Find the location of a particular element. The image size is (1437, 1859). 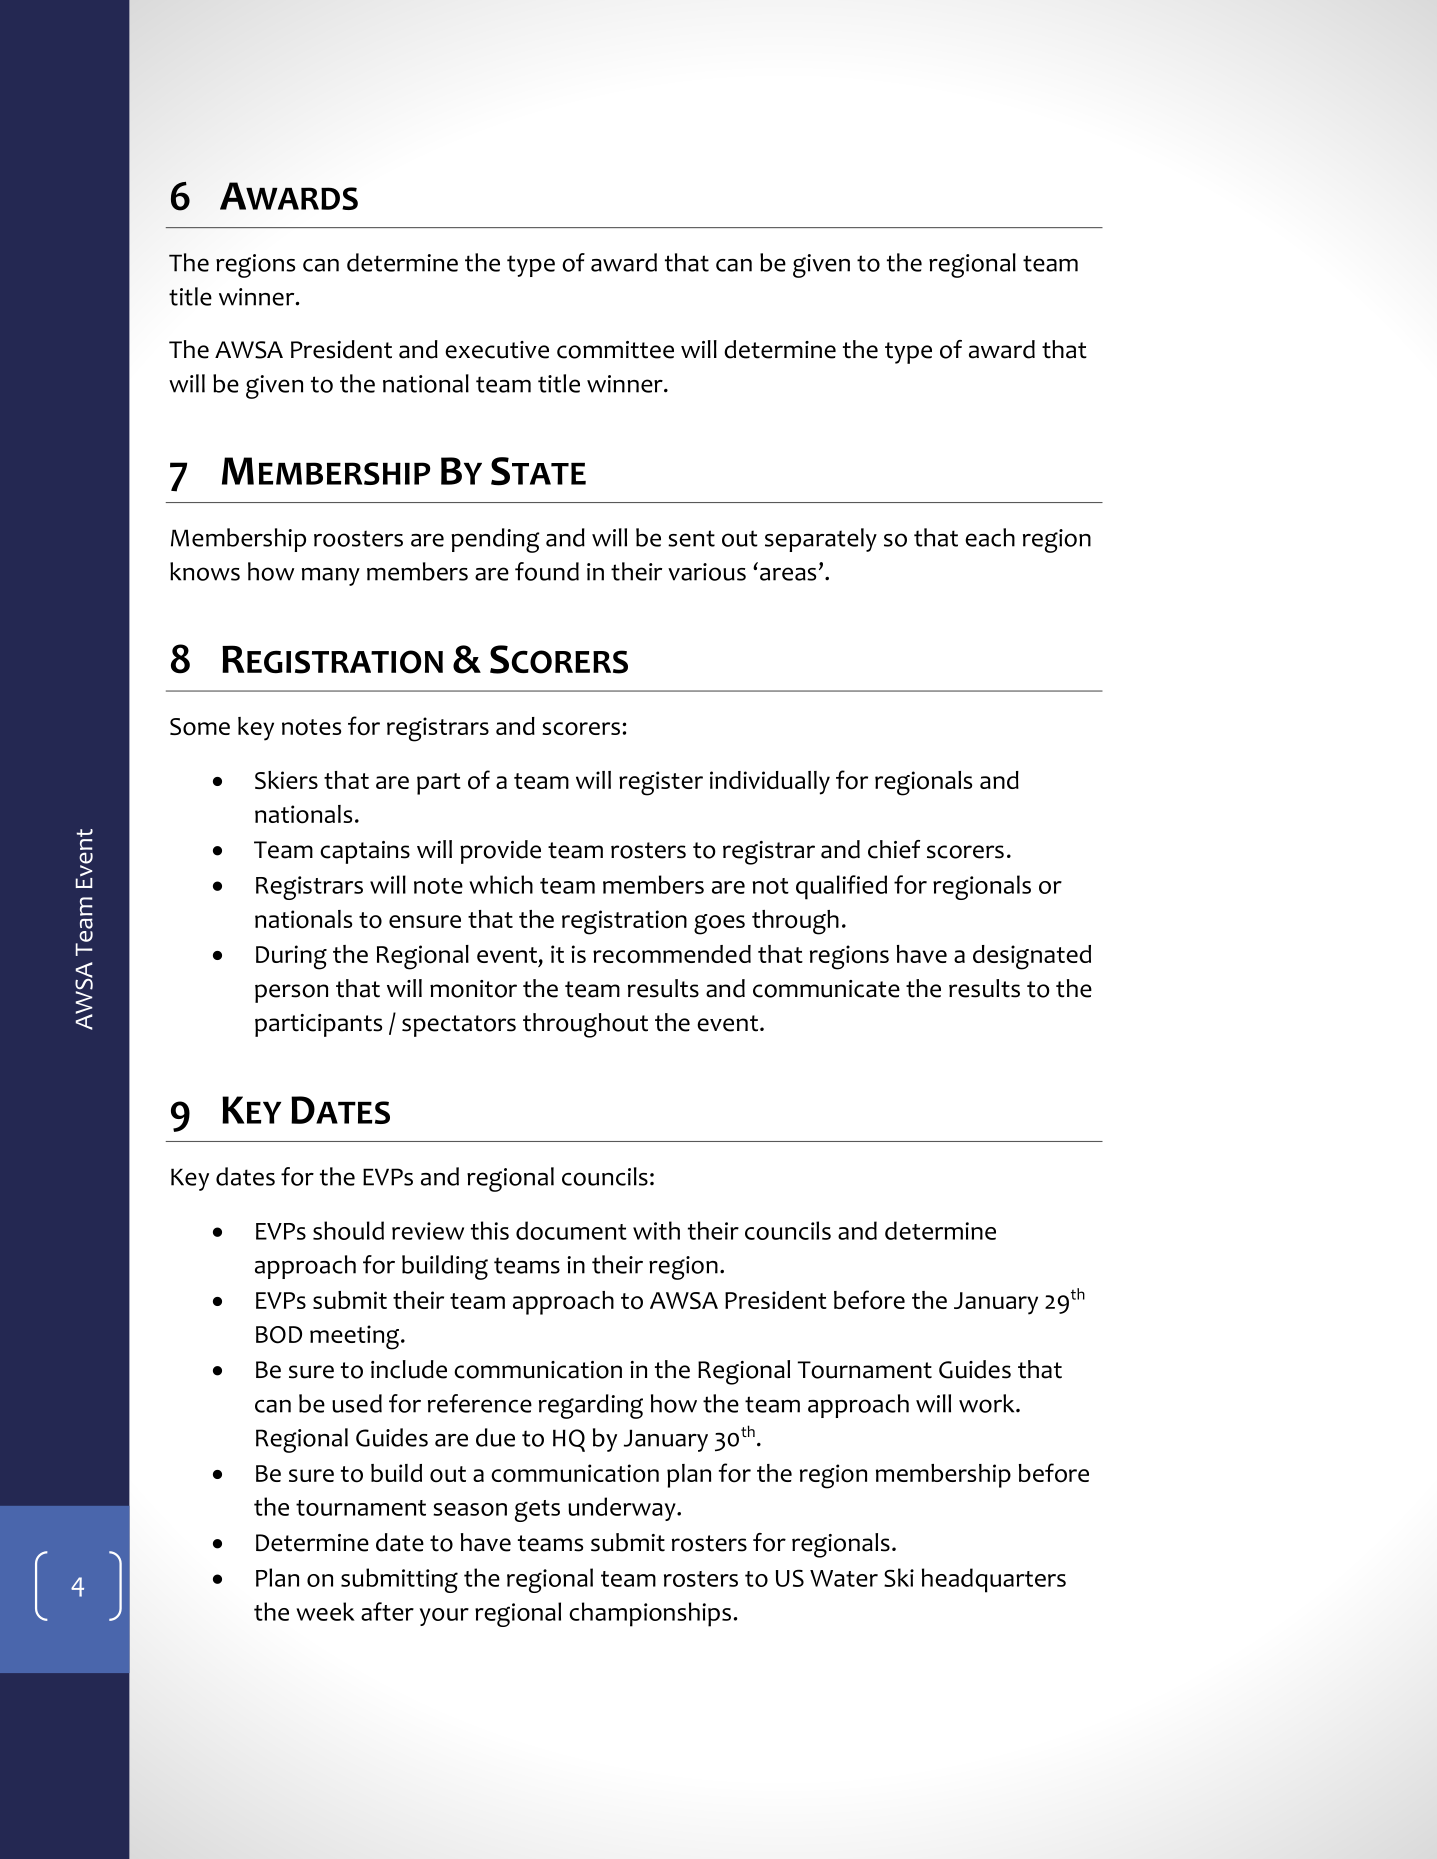

recommended is located at coordinates (672, 954).
